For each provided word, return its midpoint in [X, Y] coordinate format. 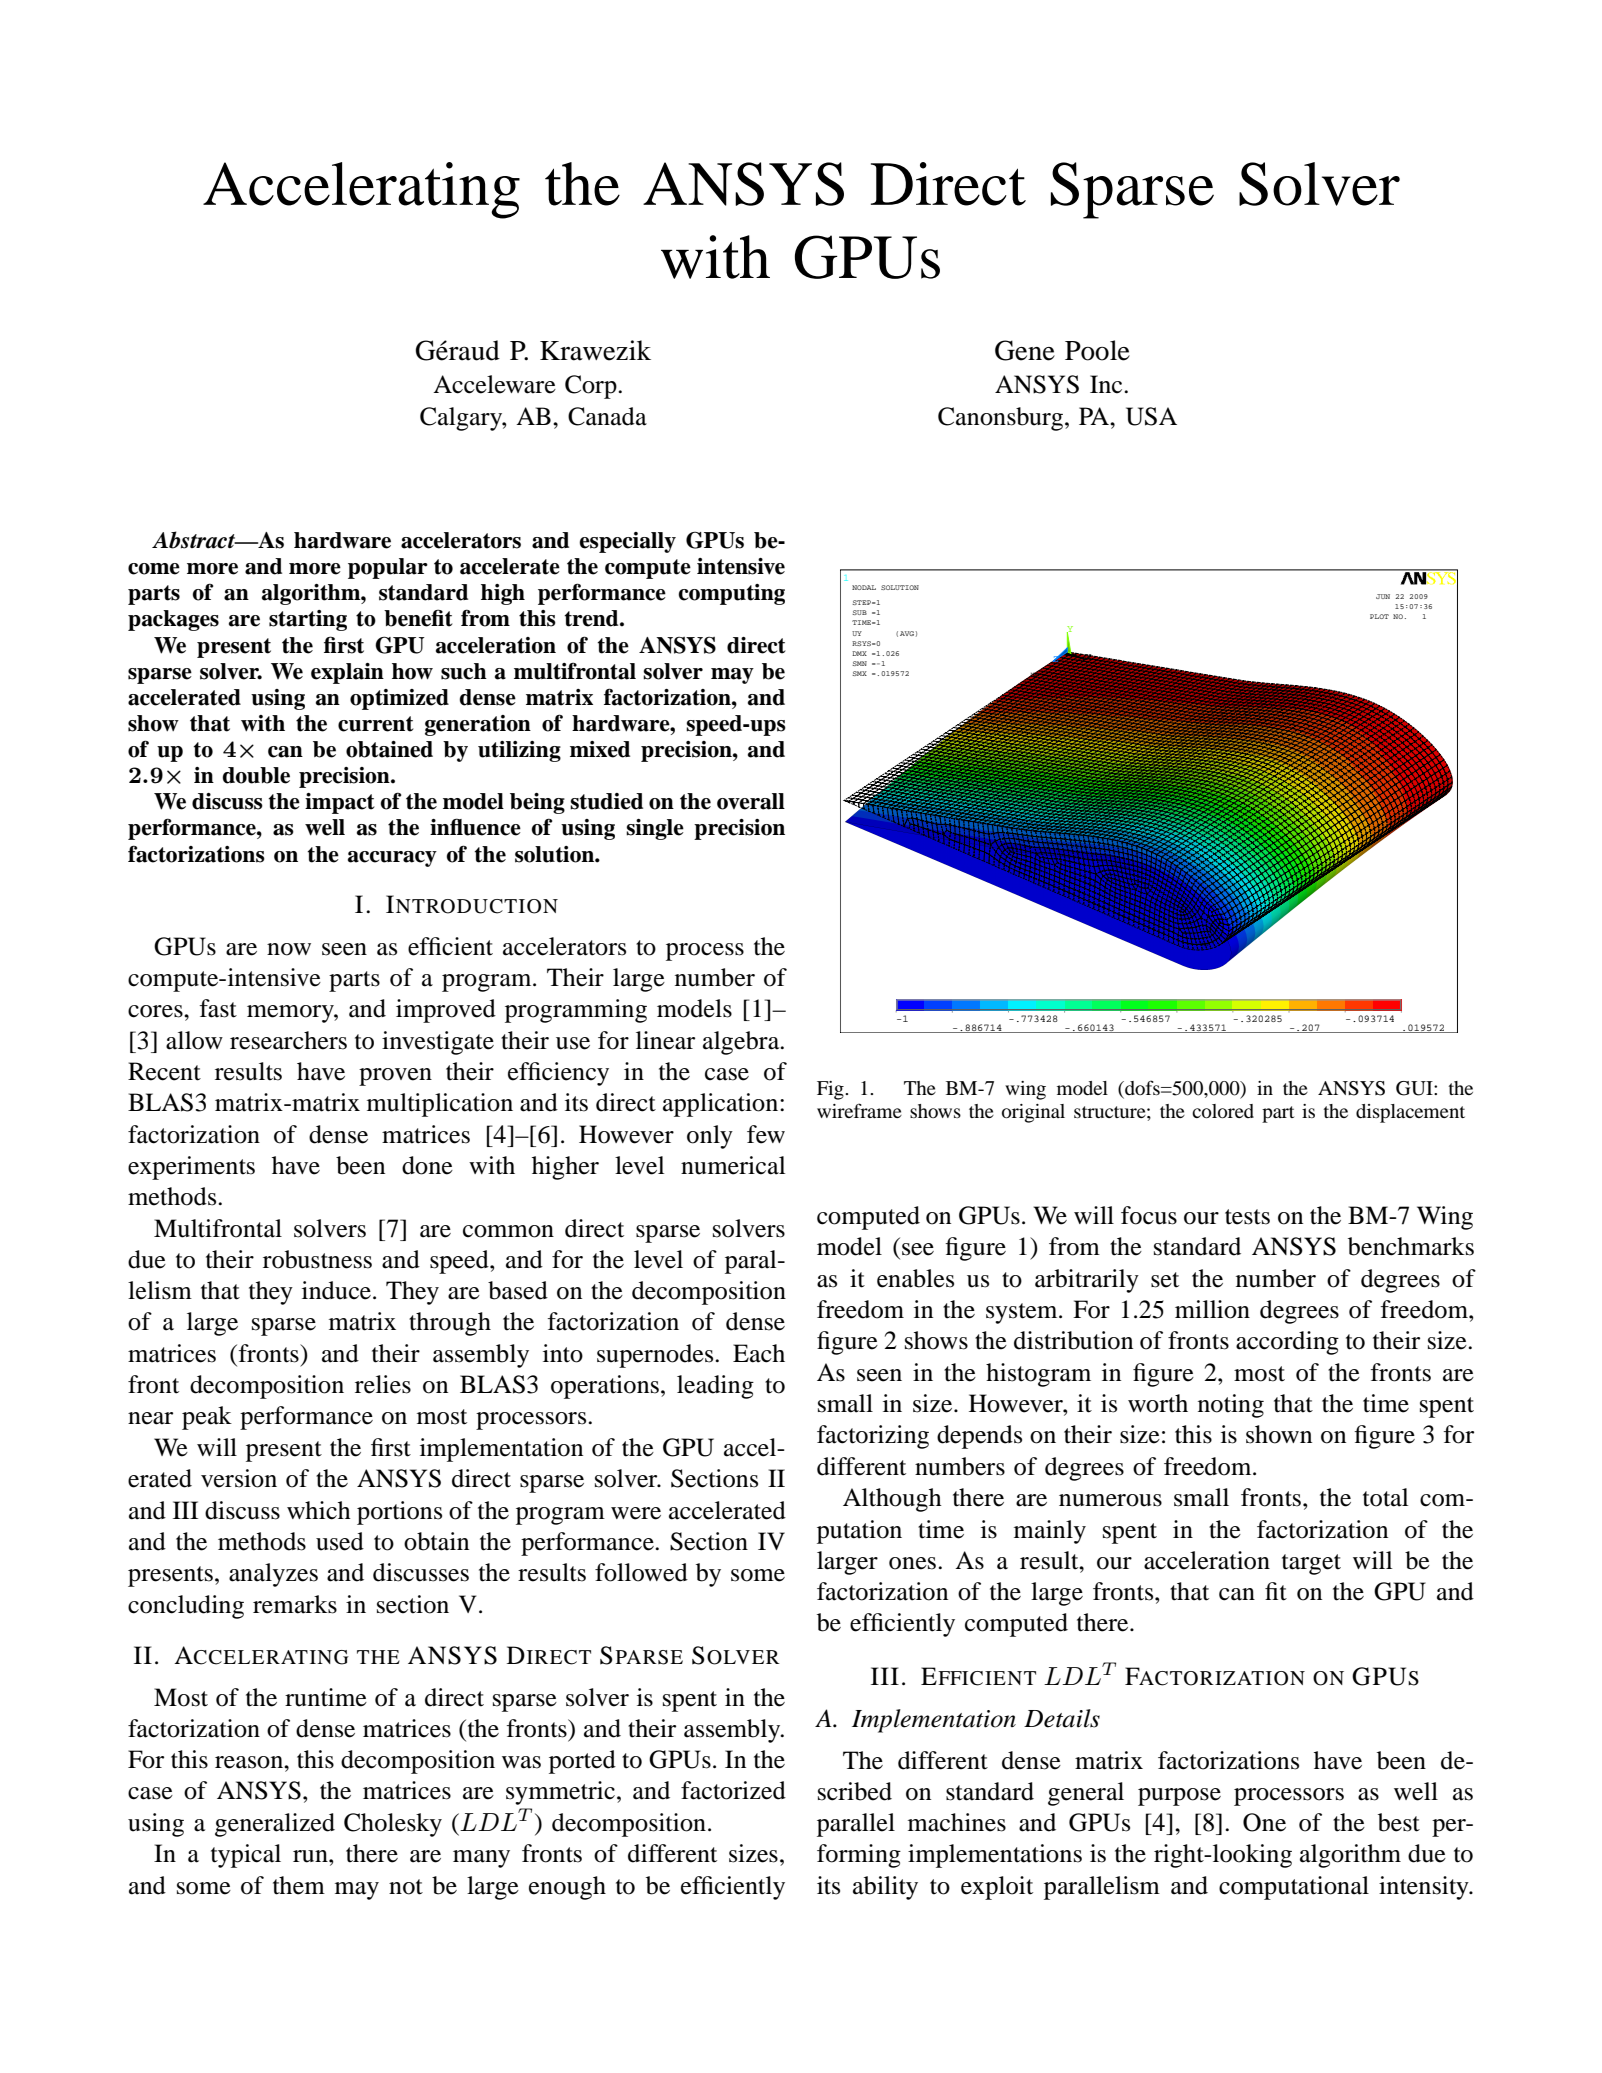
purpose [1179, 1797]
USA [1151, 416]
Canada [607, 416]
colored [1223, 1111]
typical [246, 1856]
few [766, 1134]
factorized [733, 1790]
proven [395, 1077]
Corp [592, 387]
